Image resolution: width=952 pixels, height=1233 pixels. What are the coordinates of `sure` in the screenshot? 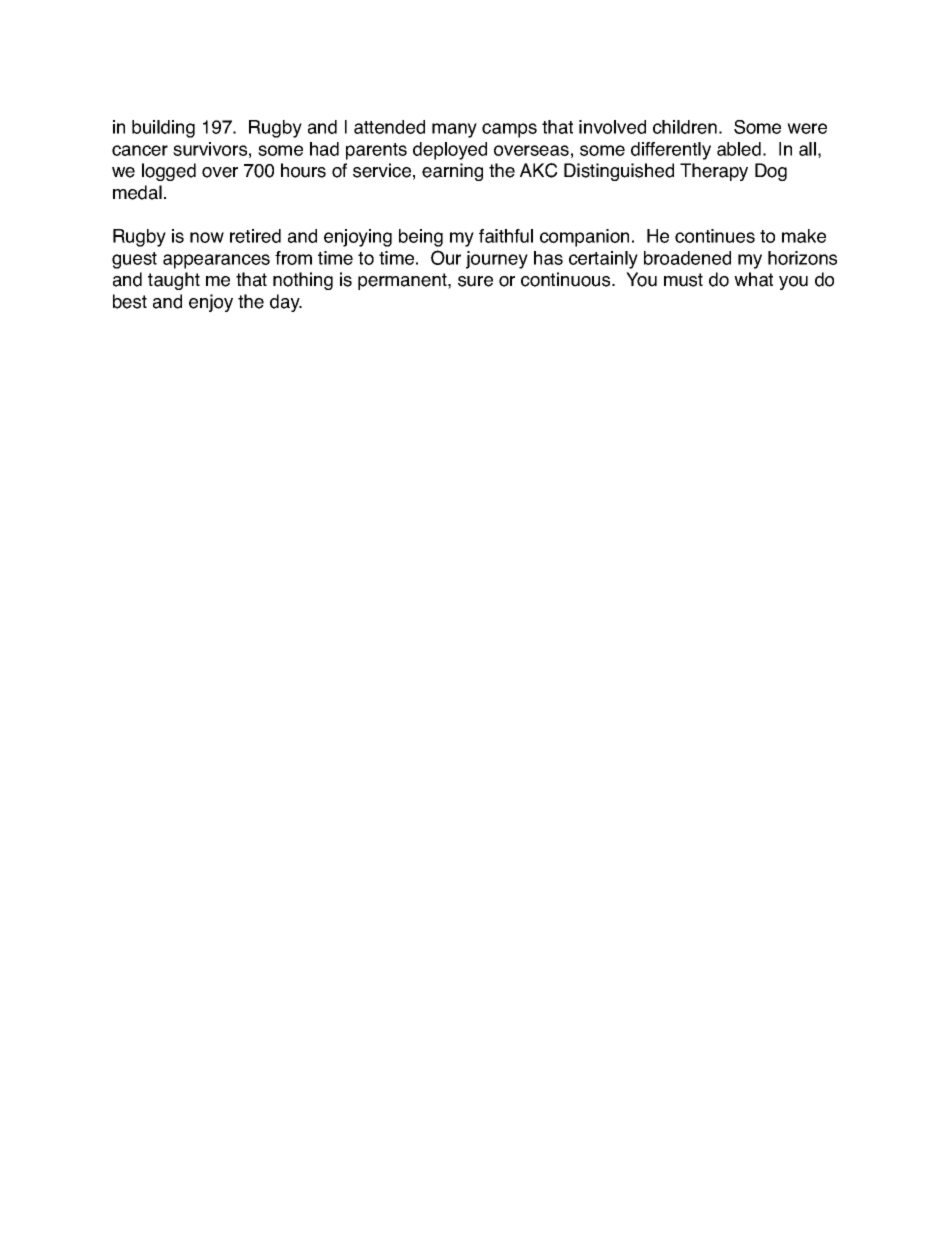 It's located at (475, 281).
